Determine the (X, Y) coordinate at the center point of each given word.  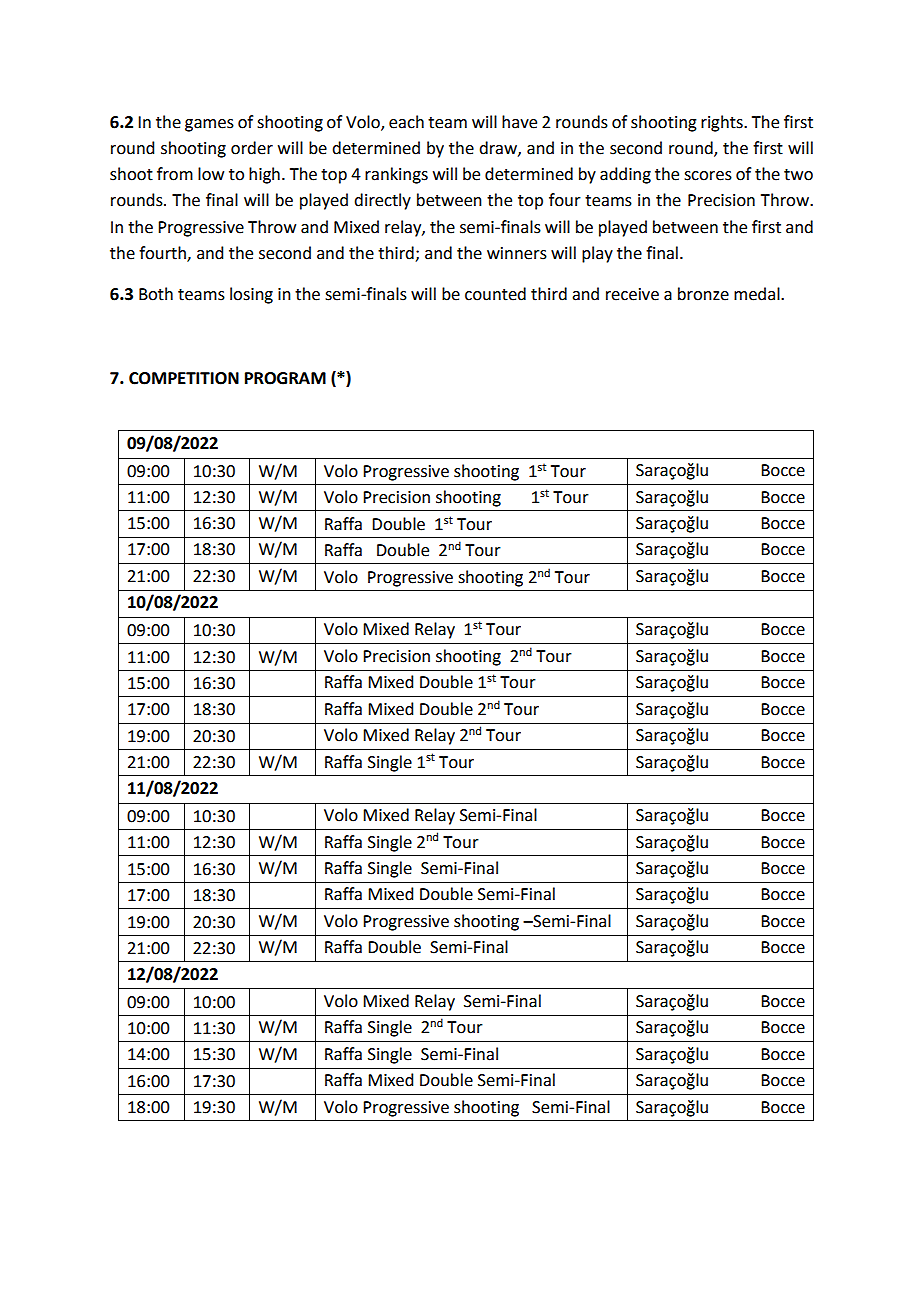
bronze (703, 294)
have (519, 122)
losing (251, 295)
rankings (396, 175)
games (209, 125)
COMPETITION (184, 378)
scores (708, 176)
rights (723, 123)
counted (495, 294)
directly (382, 201)
